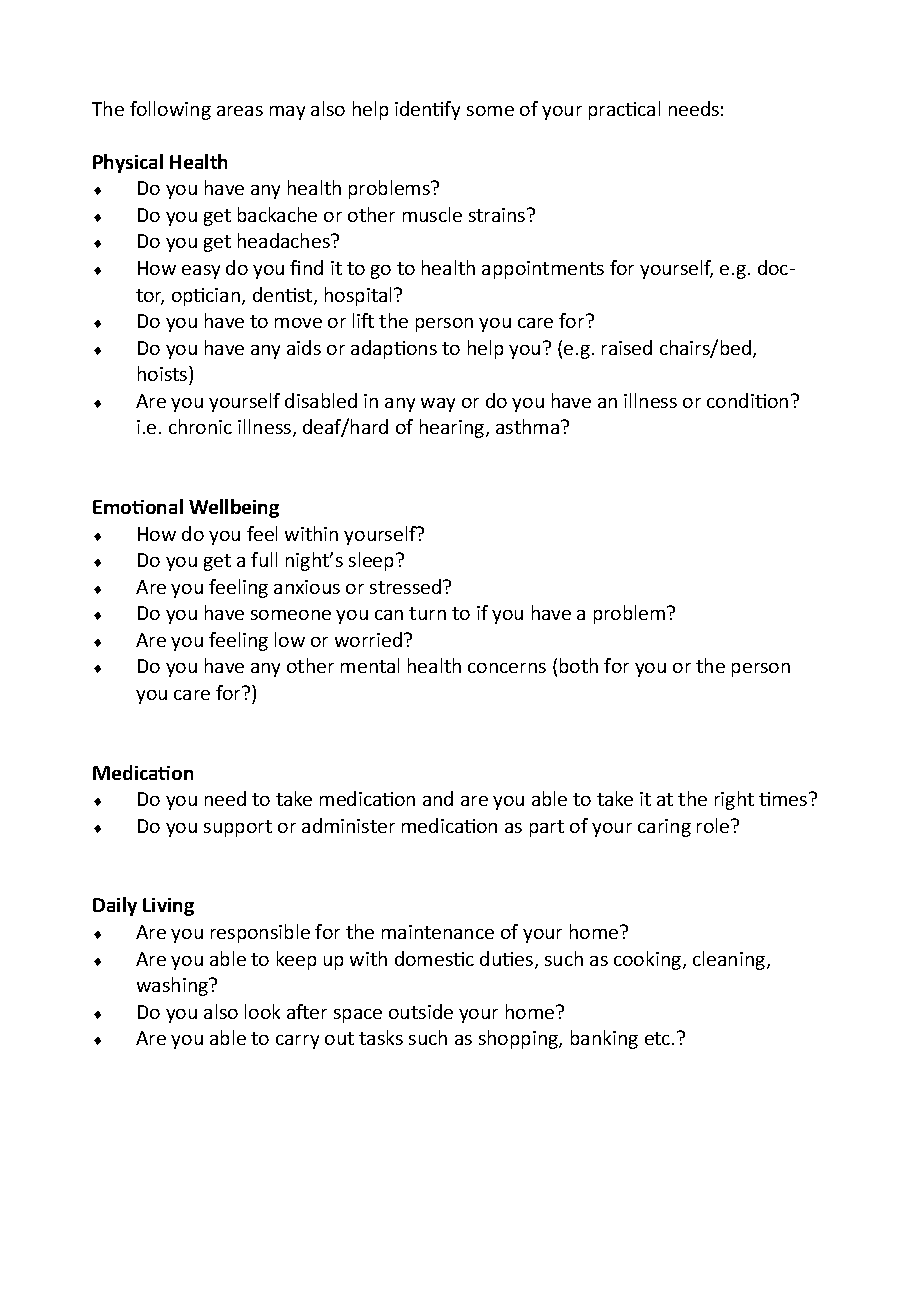 The width and height of the image is (924, 1308). What do you see at coordinates (174, 986) in the image?
I see `washing` at bounding box center [174, 986].
